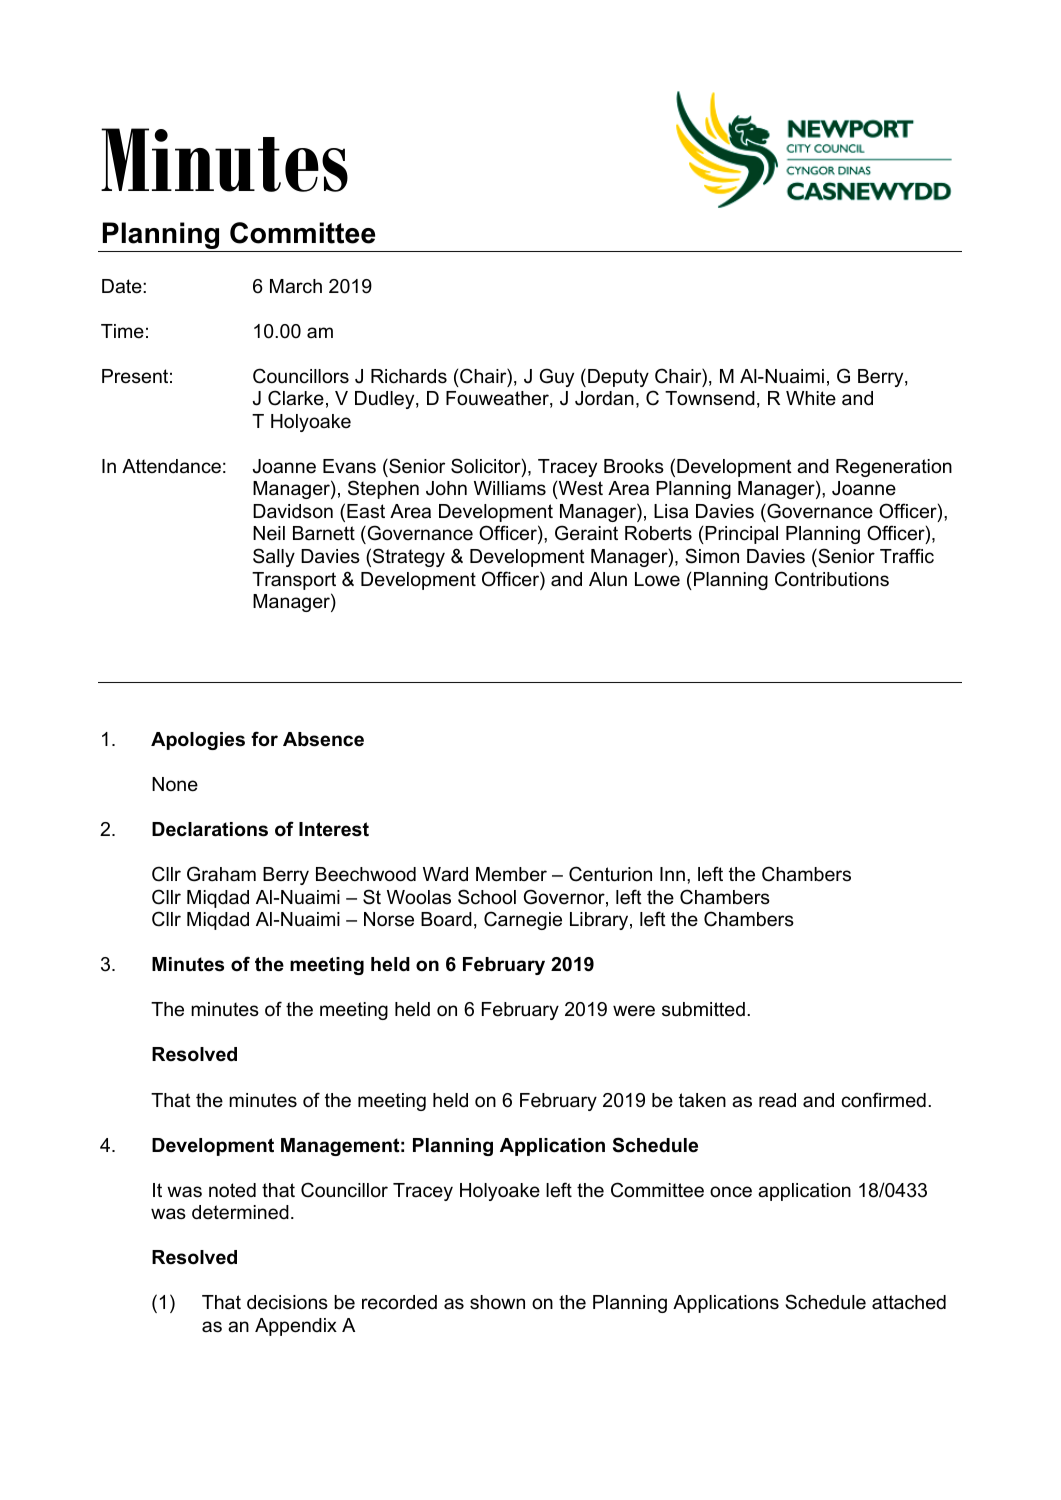 The height and width of the screenshot is (1500, 1061). Describe the element at coordinates (296, 286) in the screenshot. I see `March` at that location.
